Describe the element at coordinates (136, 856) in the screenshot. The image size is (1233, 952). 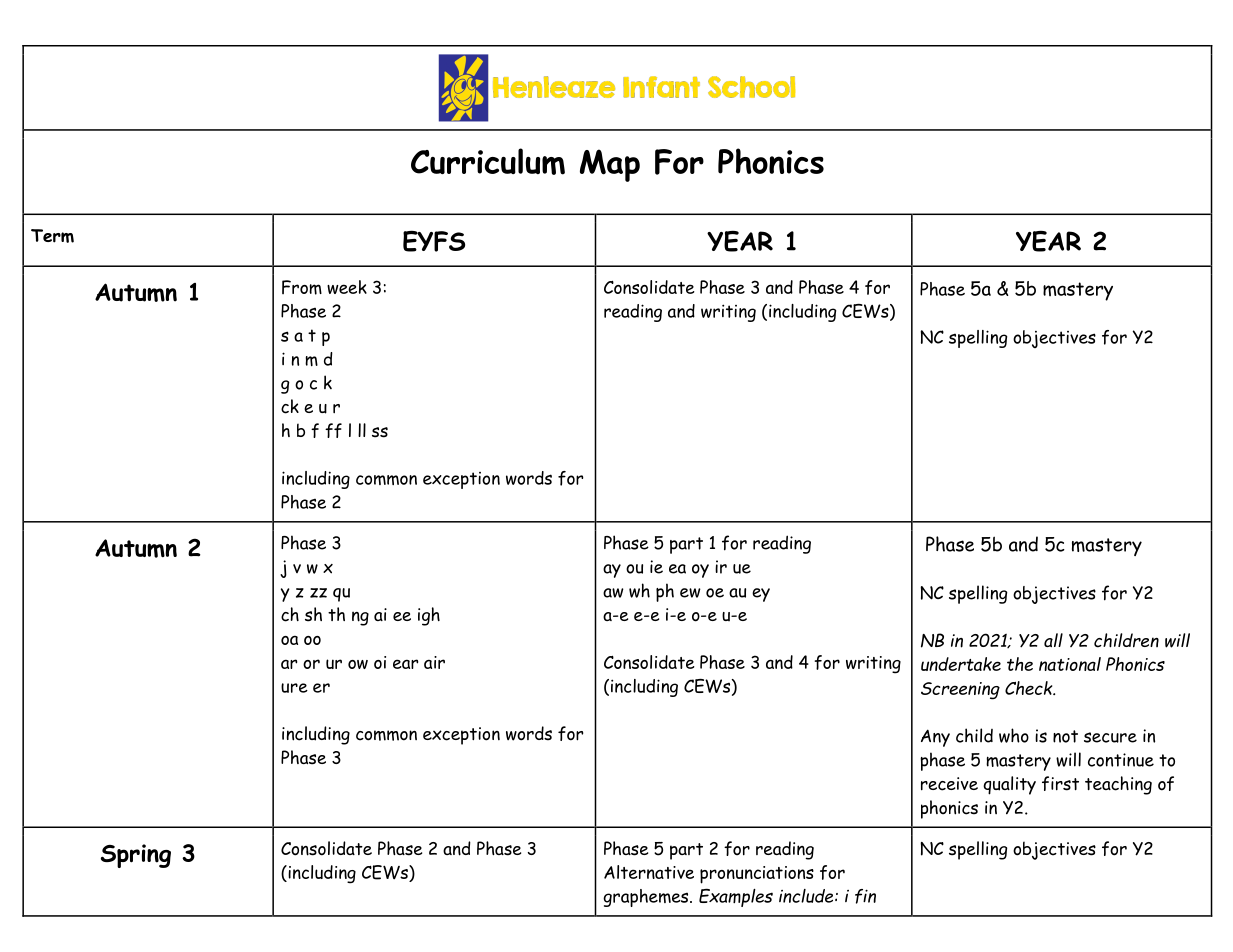
I see `Spring` at that location.
